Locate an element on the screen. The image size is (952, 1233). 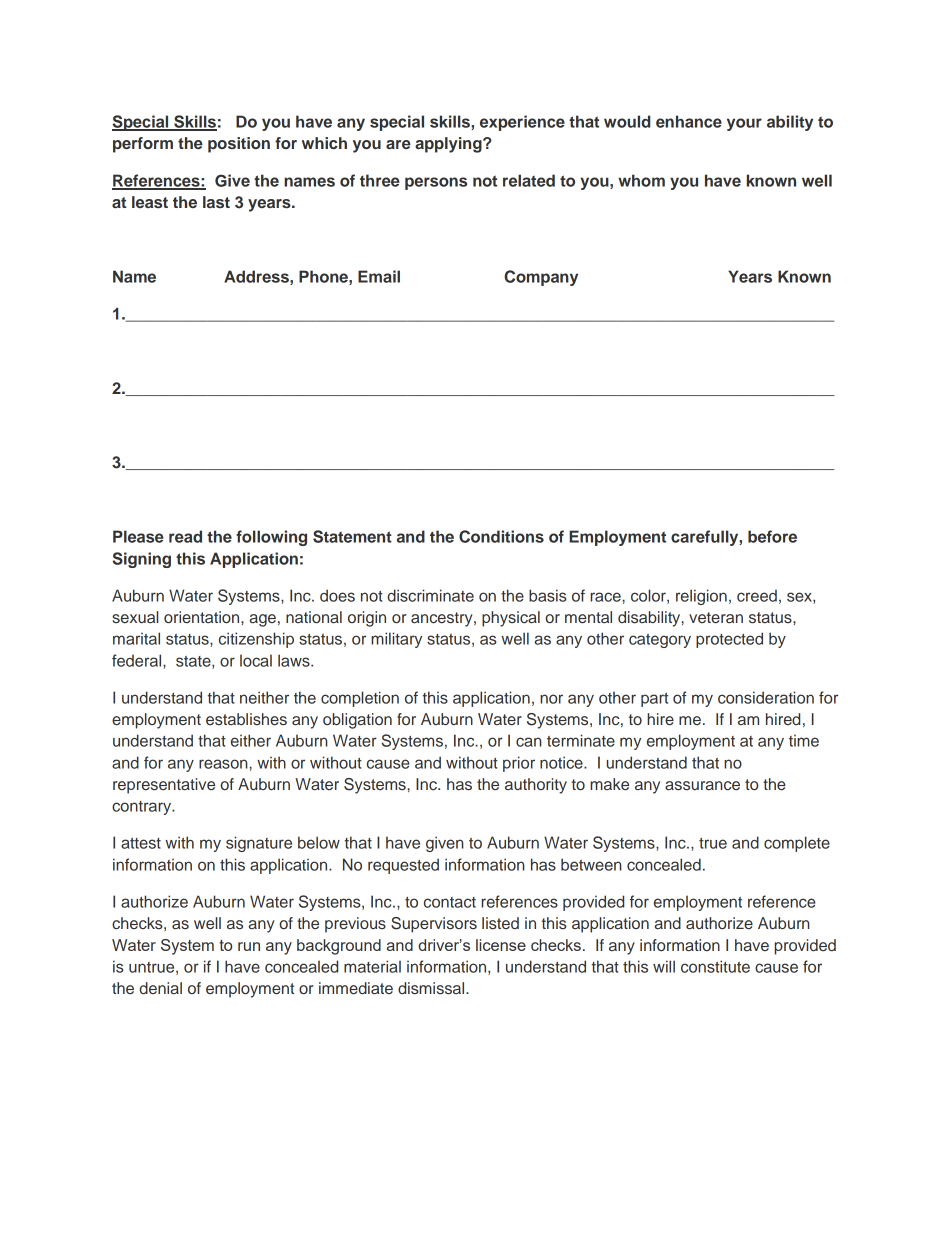
before is located at coordinates (772, 536).
